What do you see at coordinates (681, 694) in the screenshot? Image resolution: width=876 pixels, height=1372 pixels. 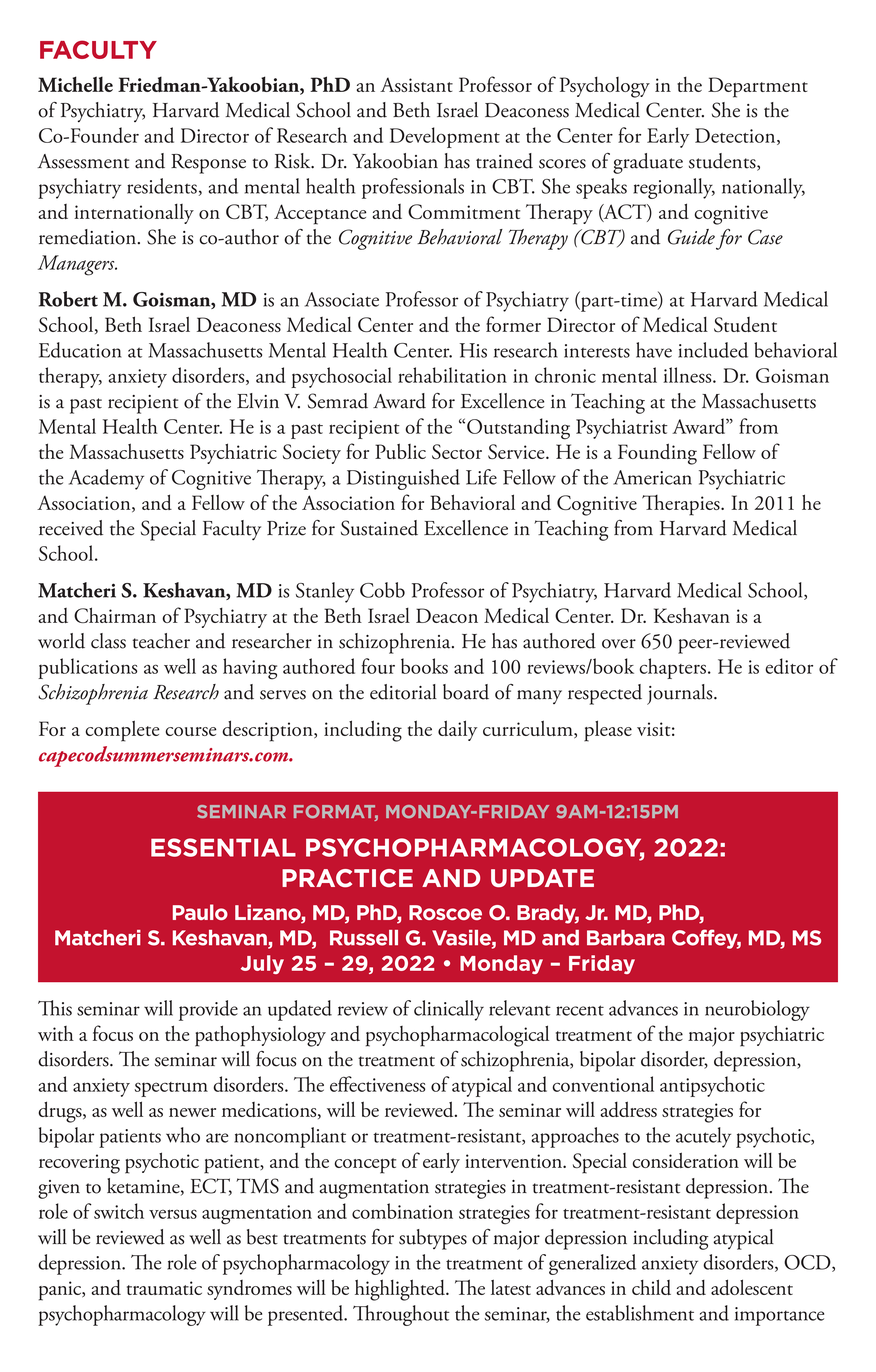 I see `journals` at bounding box center [681, 694].
